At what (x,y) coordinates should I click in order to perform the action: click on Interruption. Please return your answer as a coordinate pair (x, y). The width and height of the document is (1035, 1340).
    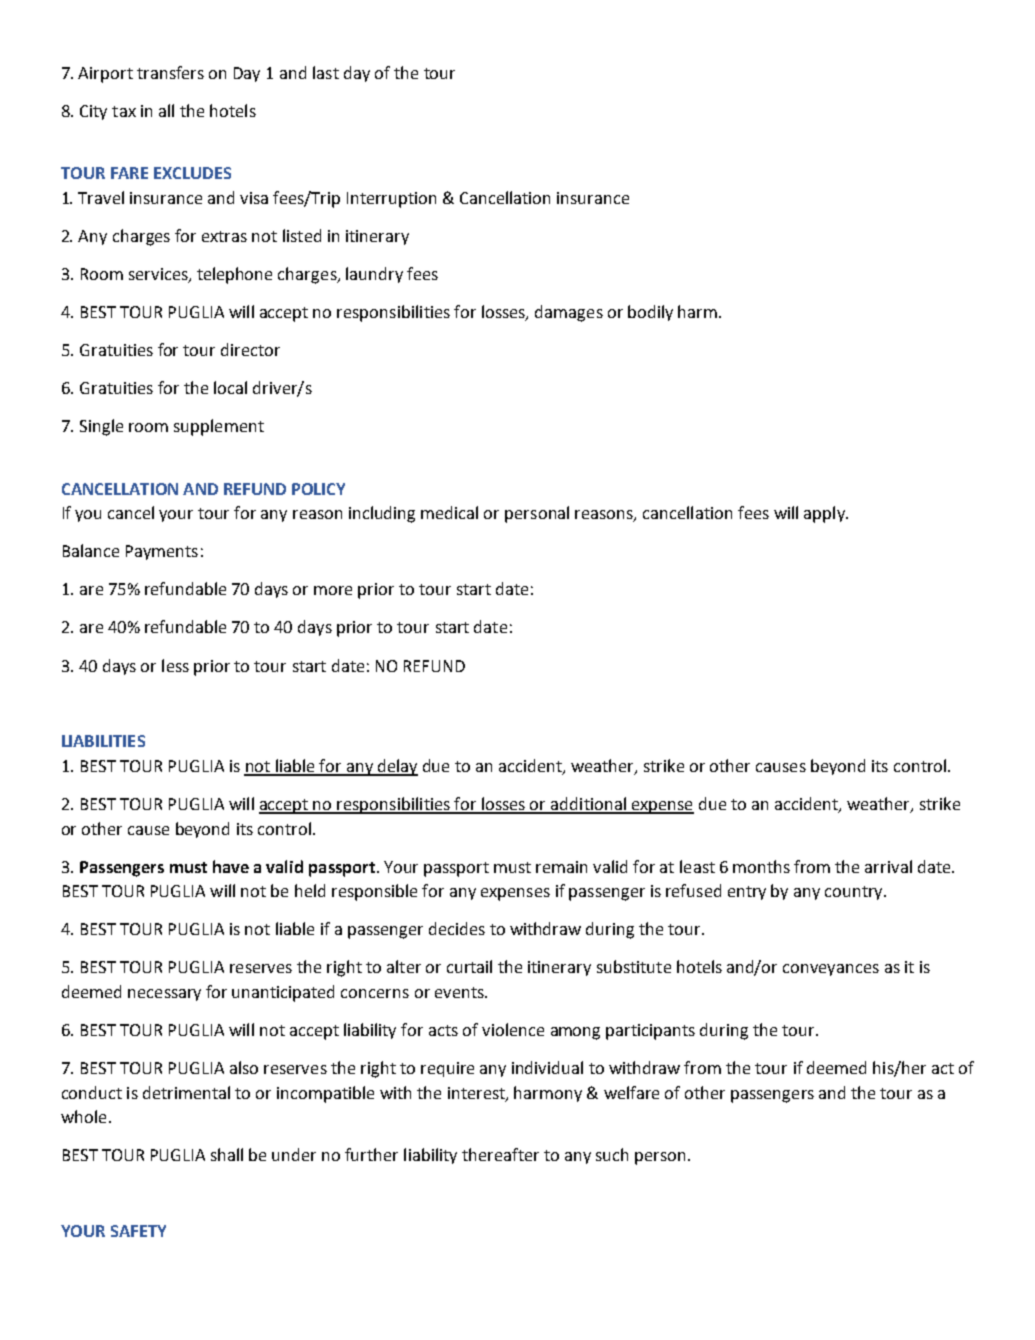
    Looking at the image, I should click on (391, 200).
